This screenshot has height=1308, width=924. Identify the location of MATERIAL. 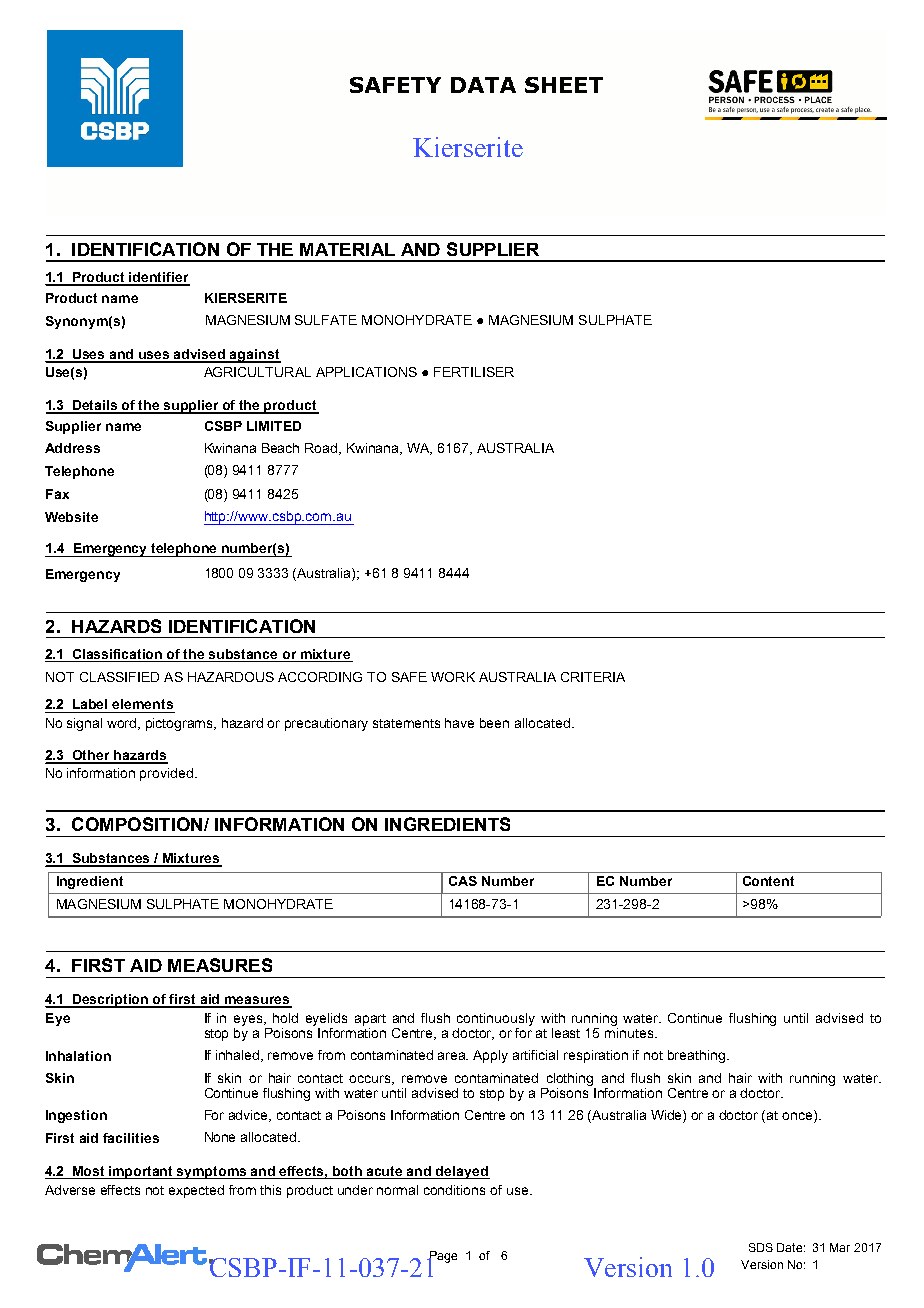
(347, 249).
